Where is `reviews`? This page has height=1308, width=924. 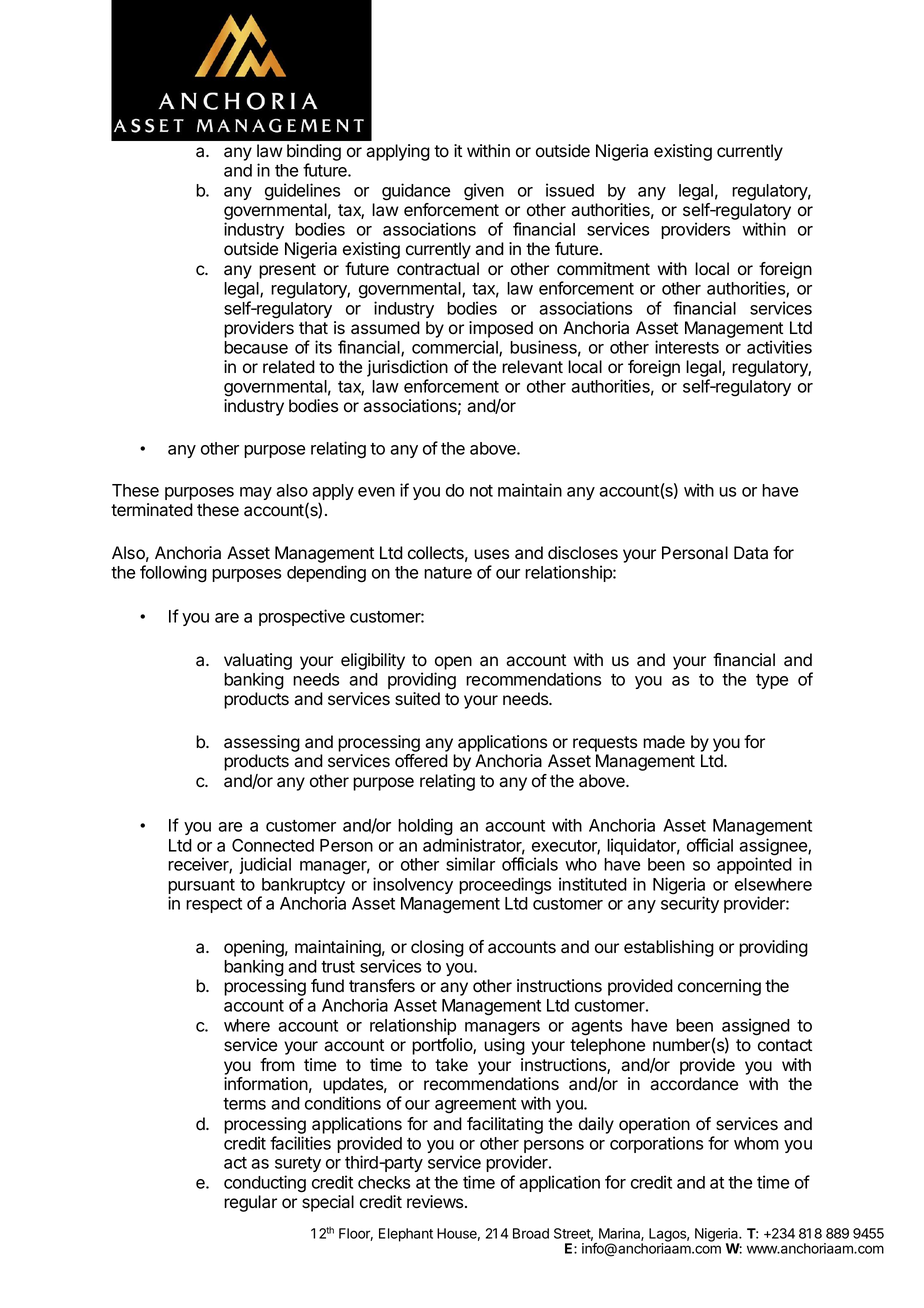 reviews is located at coordinates (436, 1202).
